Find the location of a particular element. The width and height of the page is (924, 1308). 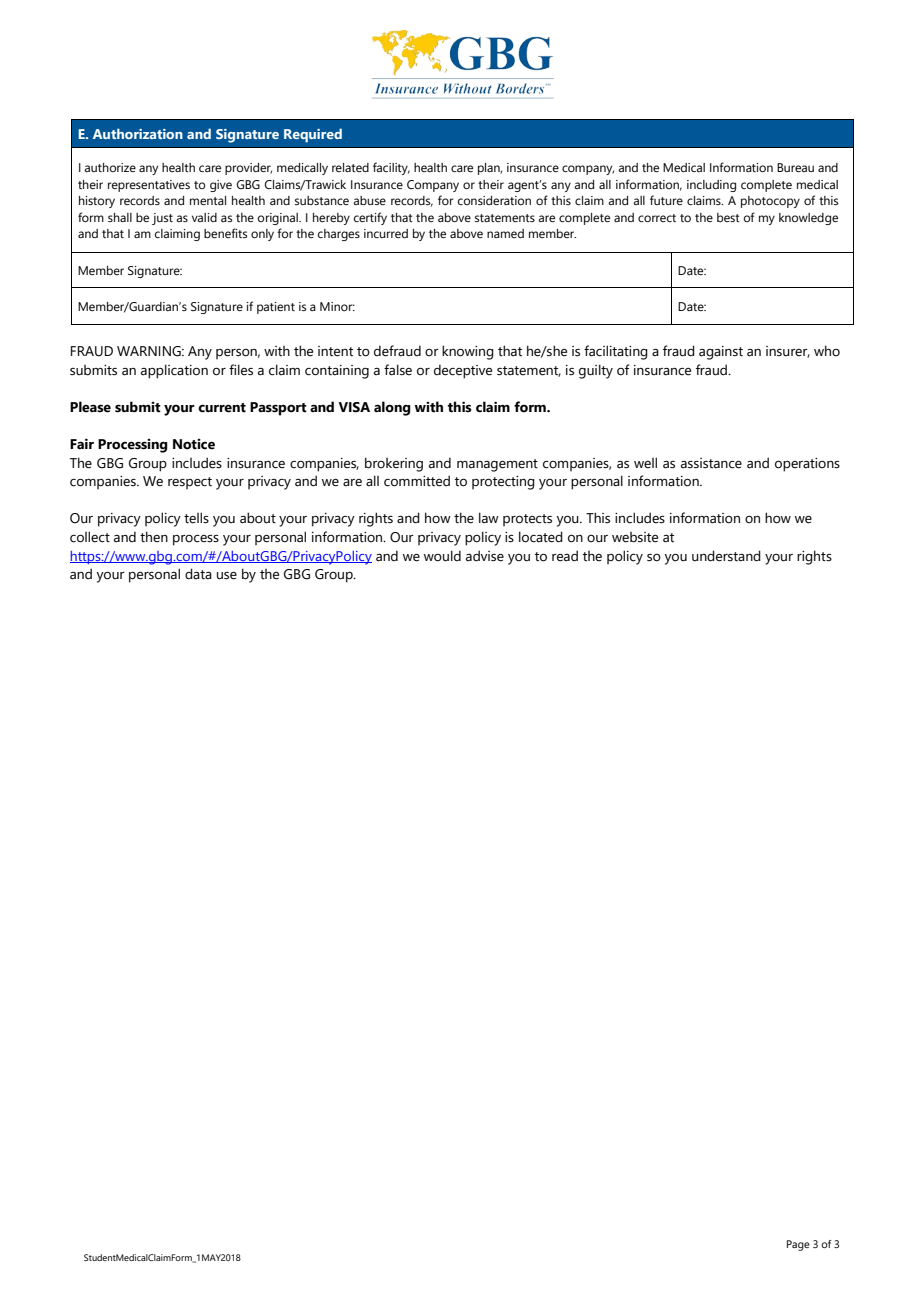

including is located at coordinates (711, 186).
